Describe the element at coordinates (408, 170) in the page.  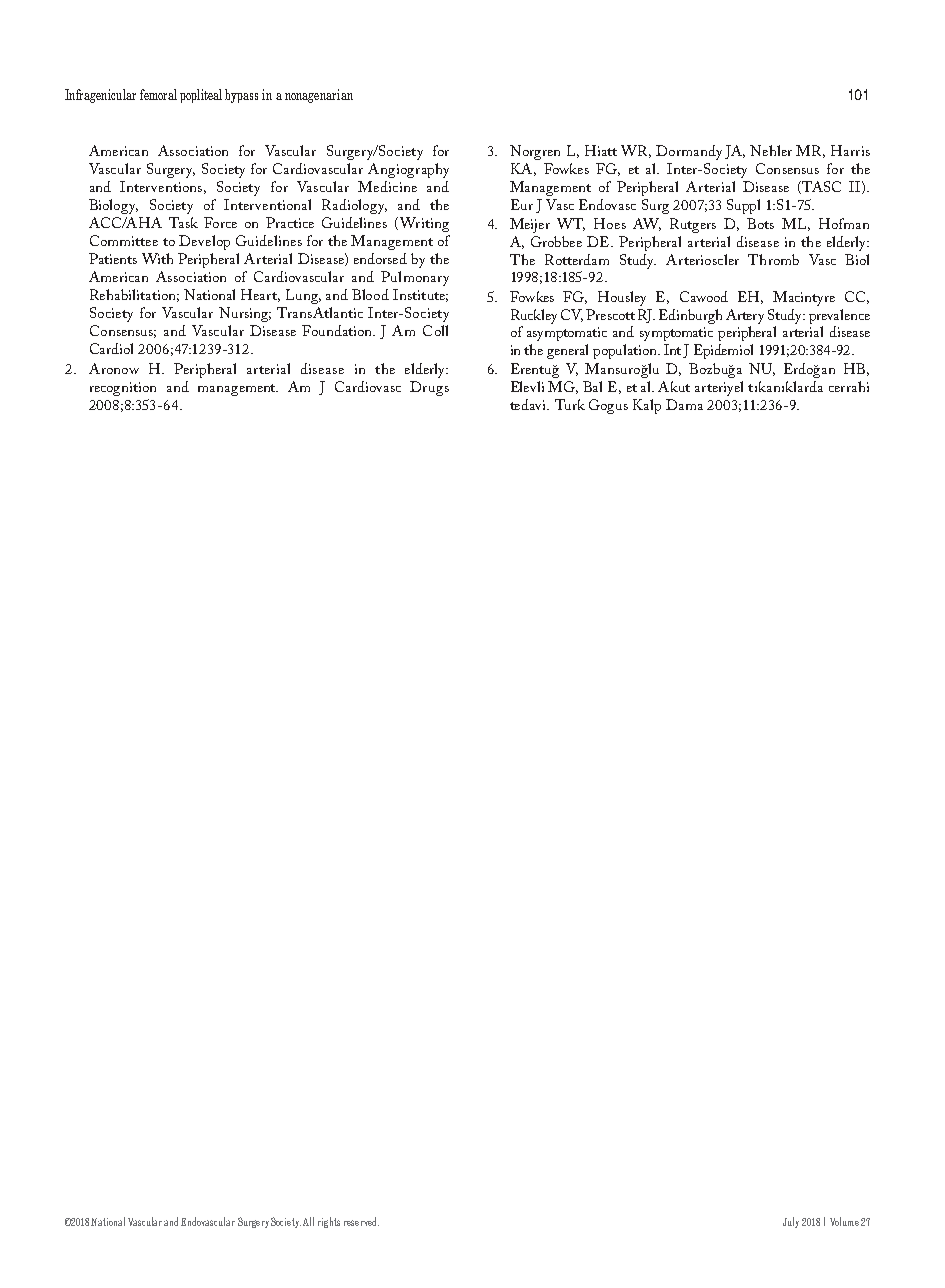
I see `Angiography` at that location.
